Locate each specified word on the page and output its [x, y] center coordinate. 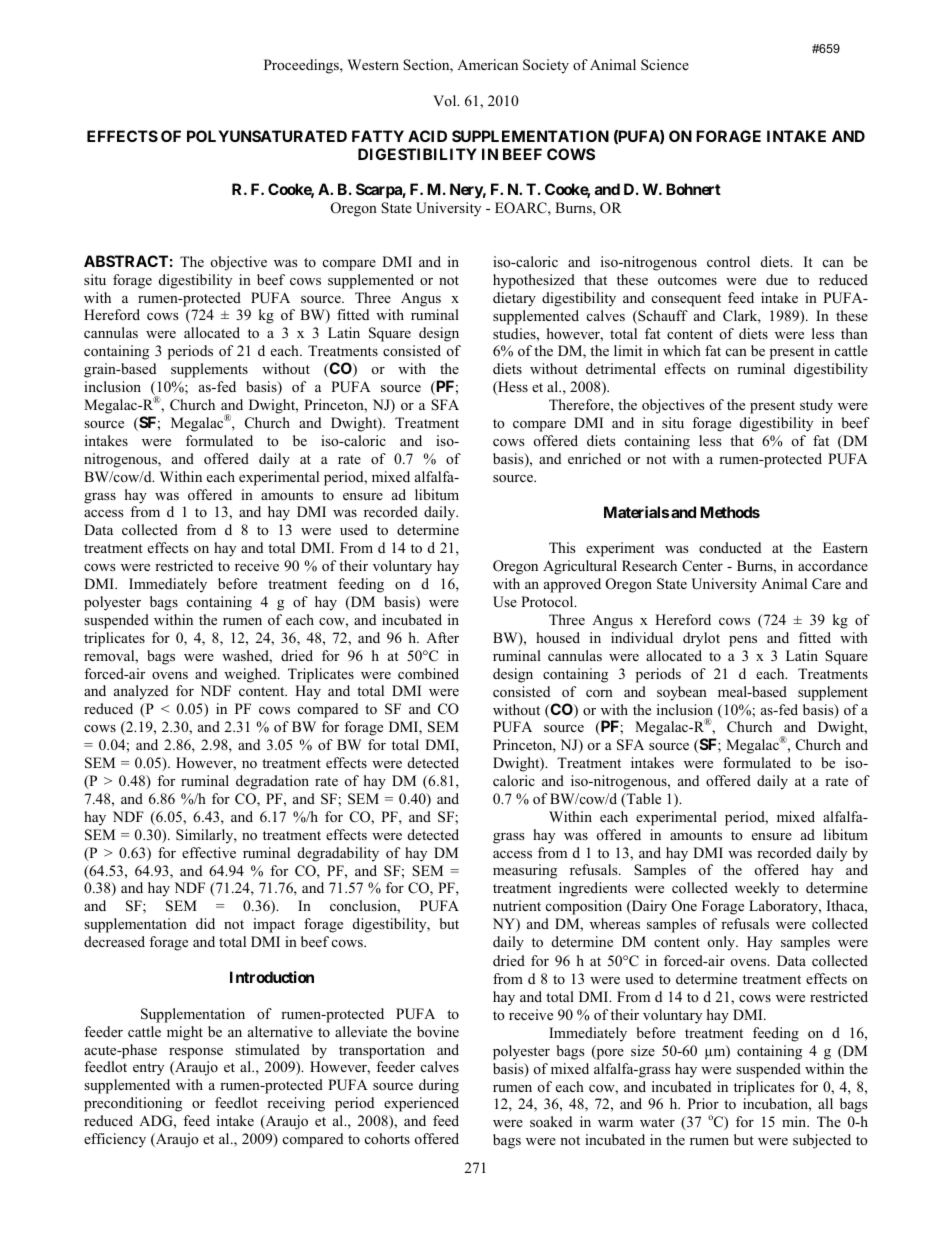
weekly [757, 889]
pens [743, 641]
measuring [525, 871]
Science [665, 65]
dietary [514, 299]
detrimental [621, 368]
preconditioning [133, 1104]
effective [209, 852]
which [682, 350]
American [487, 64]
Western [373, 64]
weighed [251, 675]
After [442, 637]
